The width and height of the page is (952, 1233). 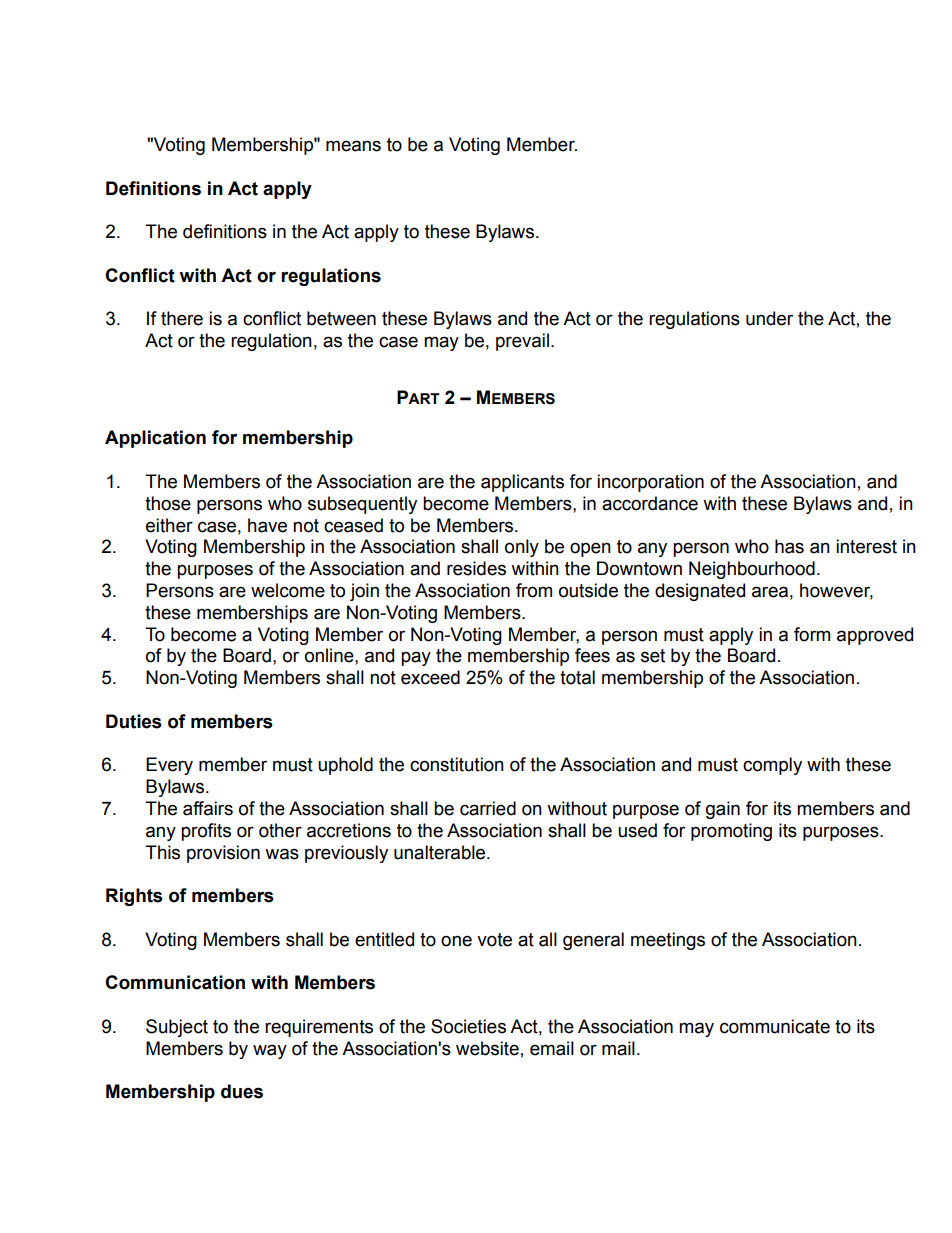 What do you see at coordinates (812, 634) in the page?
I see `form` at bounding box center [812, 634].
